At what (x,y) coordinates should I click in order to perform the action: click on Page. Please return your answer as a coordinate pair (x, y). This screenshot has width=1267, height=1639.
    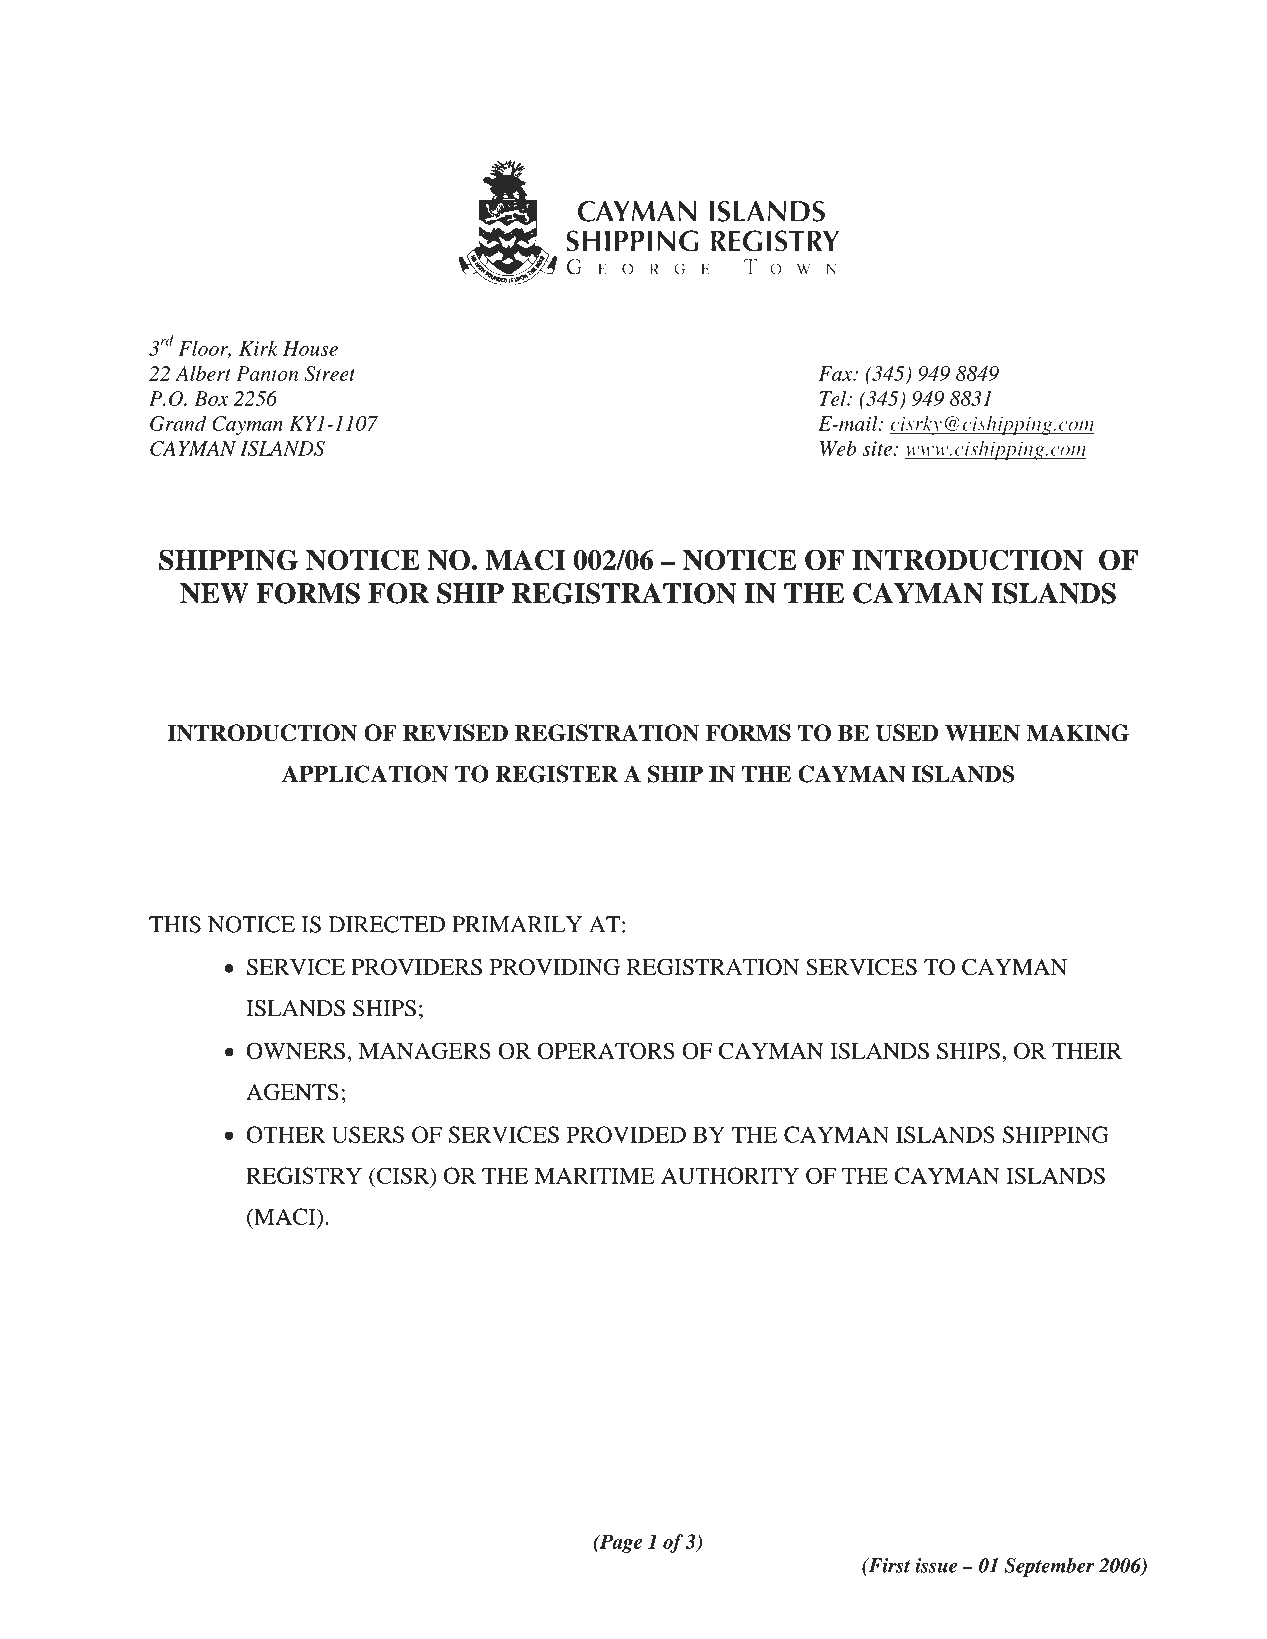
    Looking at the image, I should click on (619, 1543).
